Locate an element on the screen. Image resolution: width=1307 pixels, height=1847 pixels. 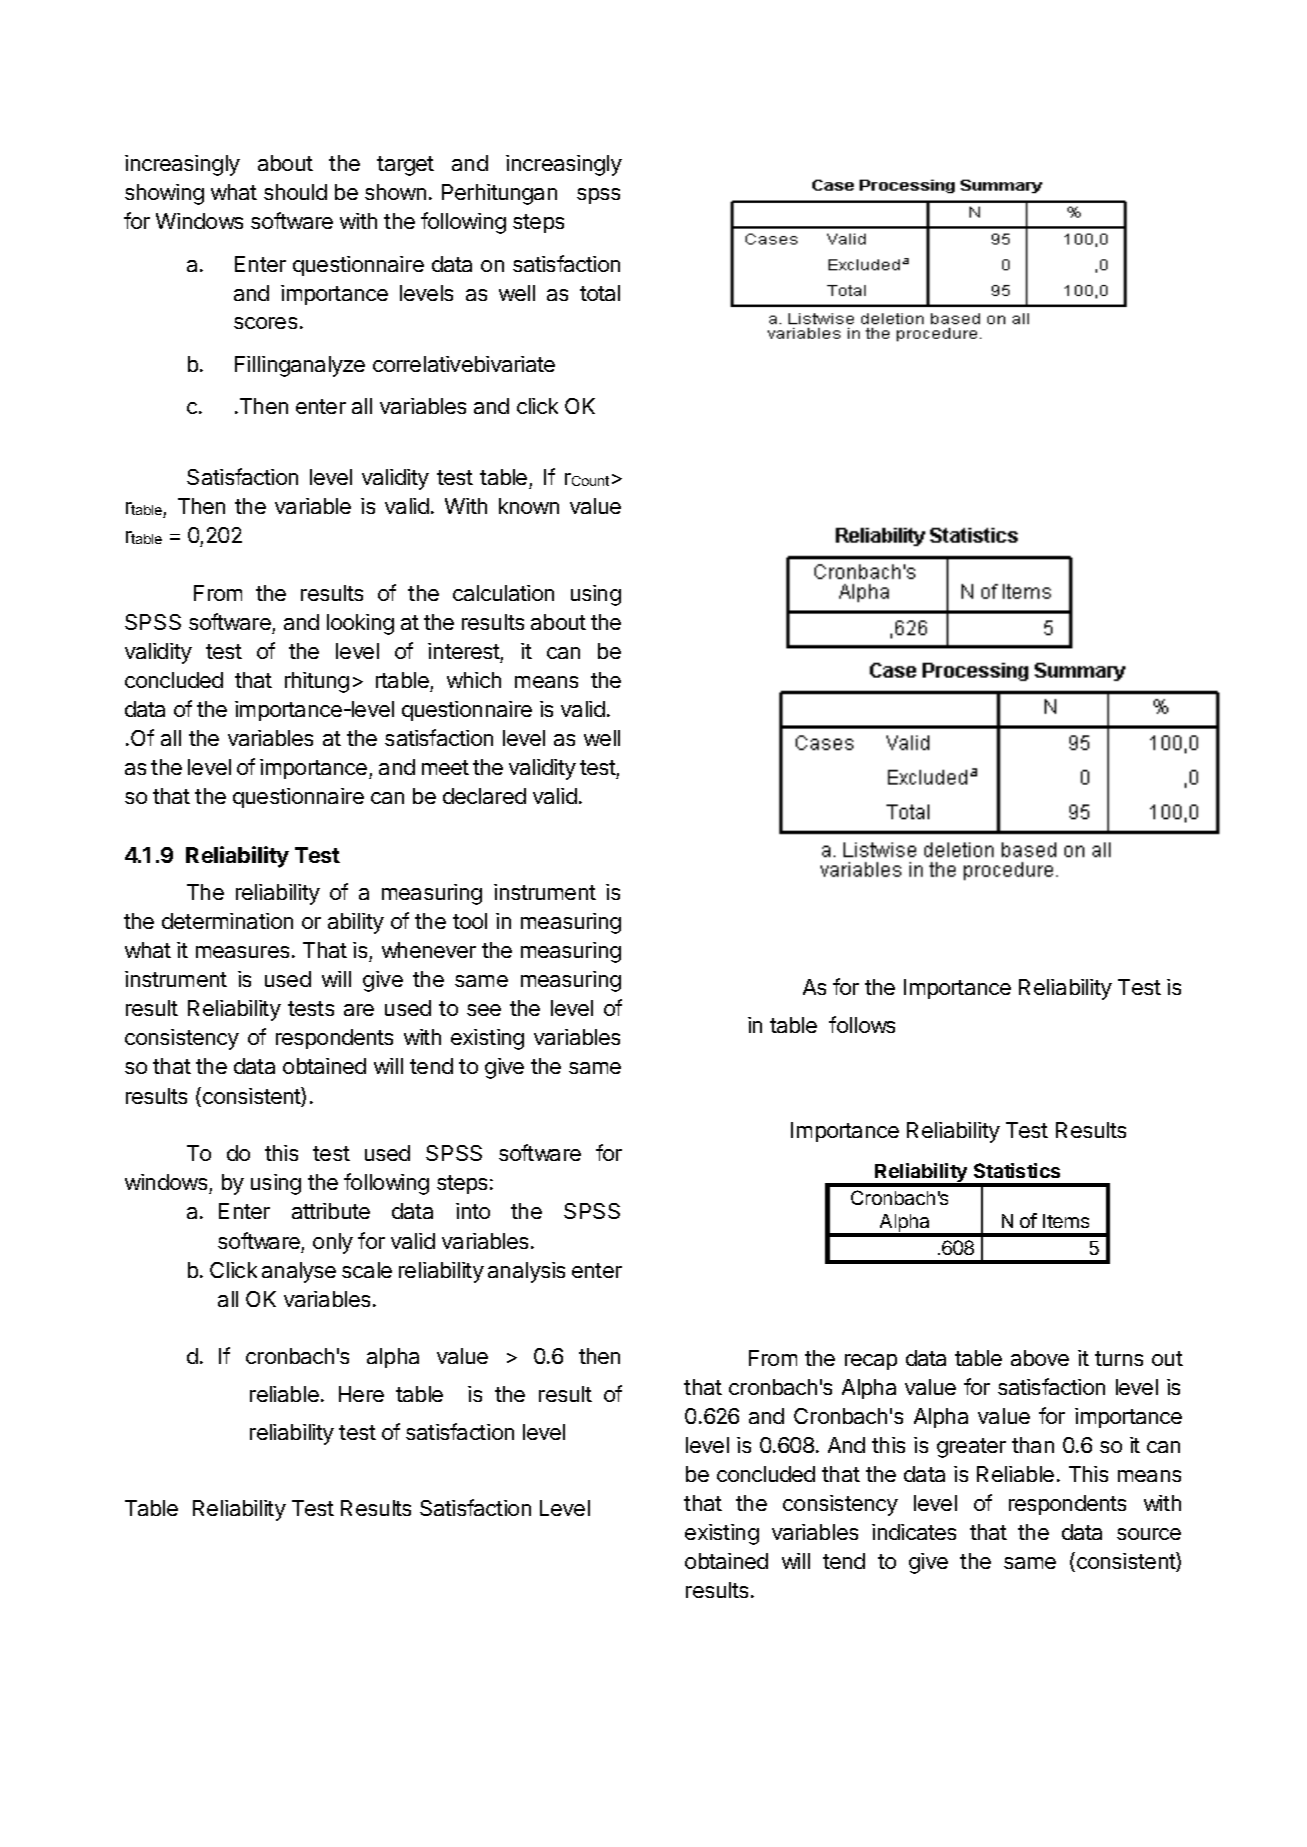
scores is located at coordinates (265, 323).
